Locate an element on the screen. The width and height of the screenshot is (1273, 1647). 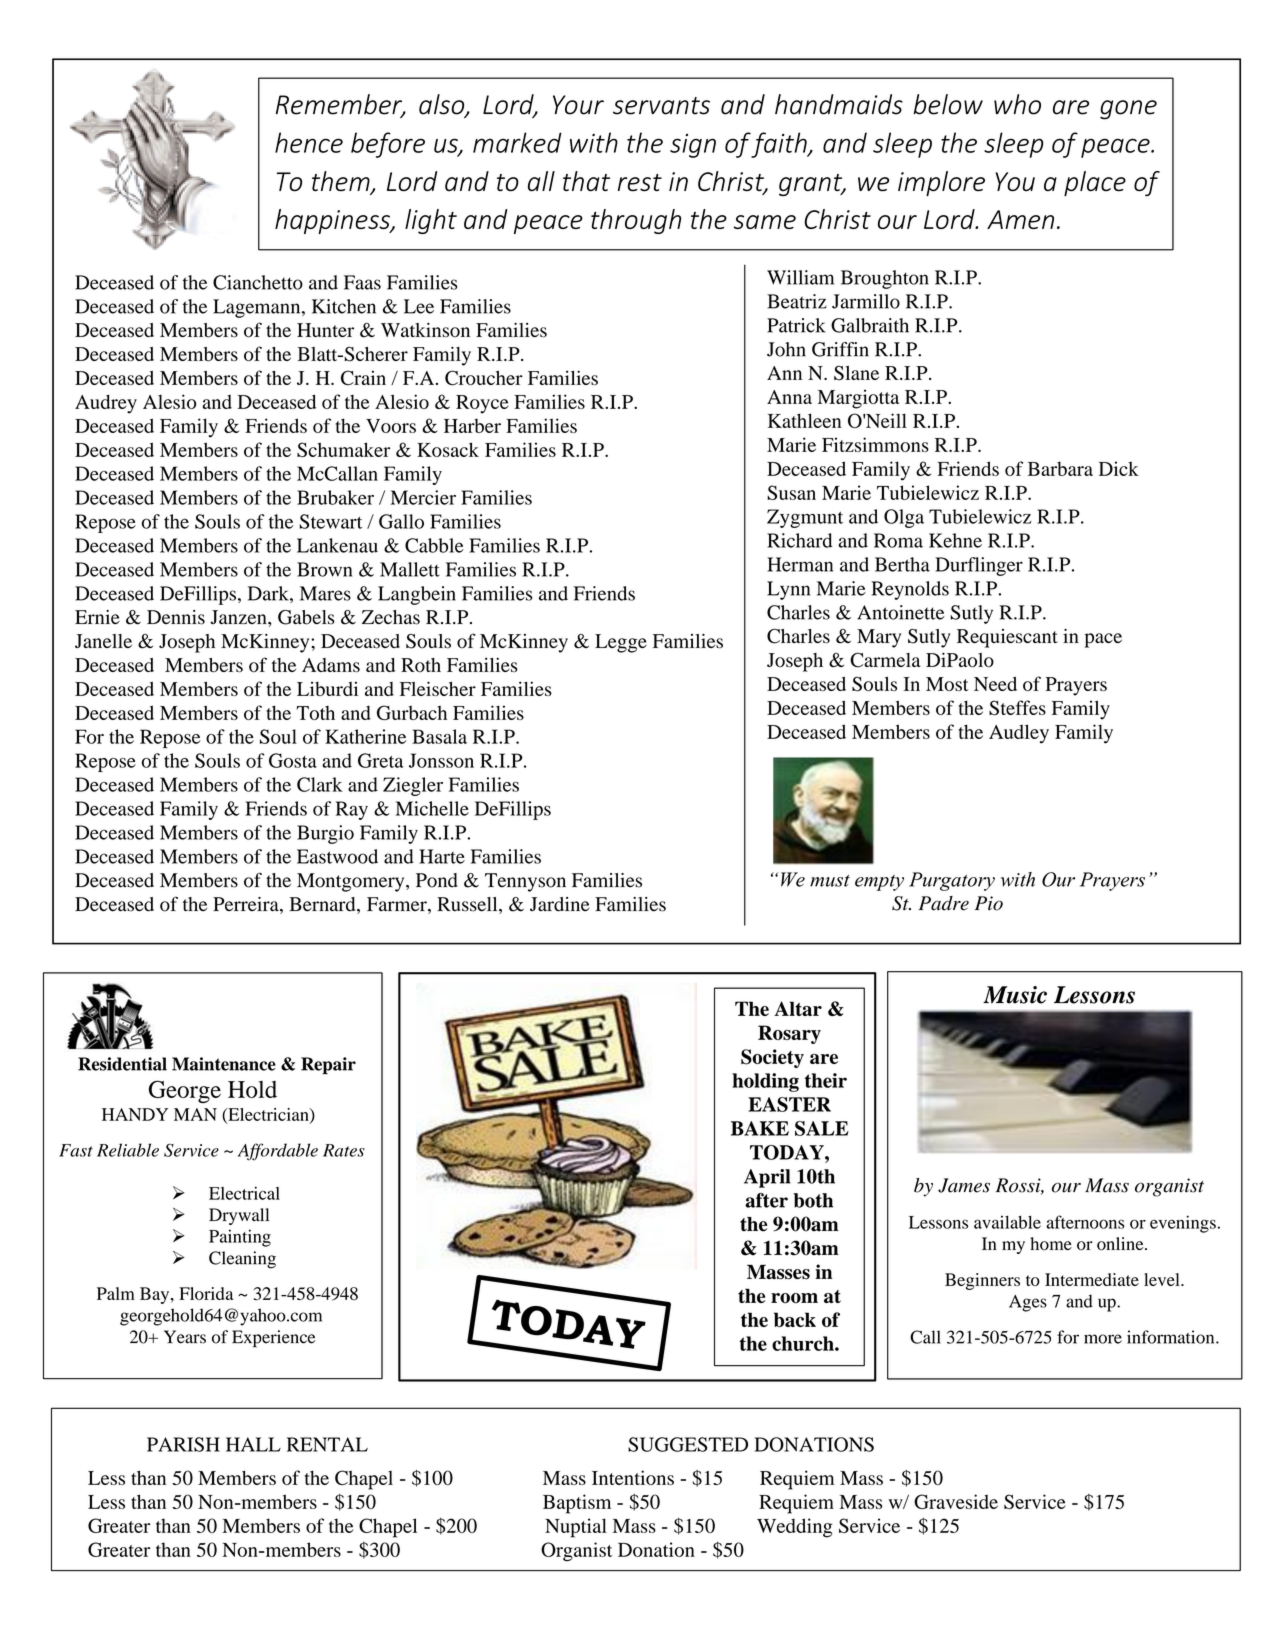
Audrey is located at coordinates (106, 404).
